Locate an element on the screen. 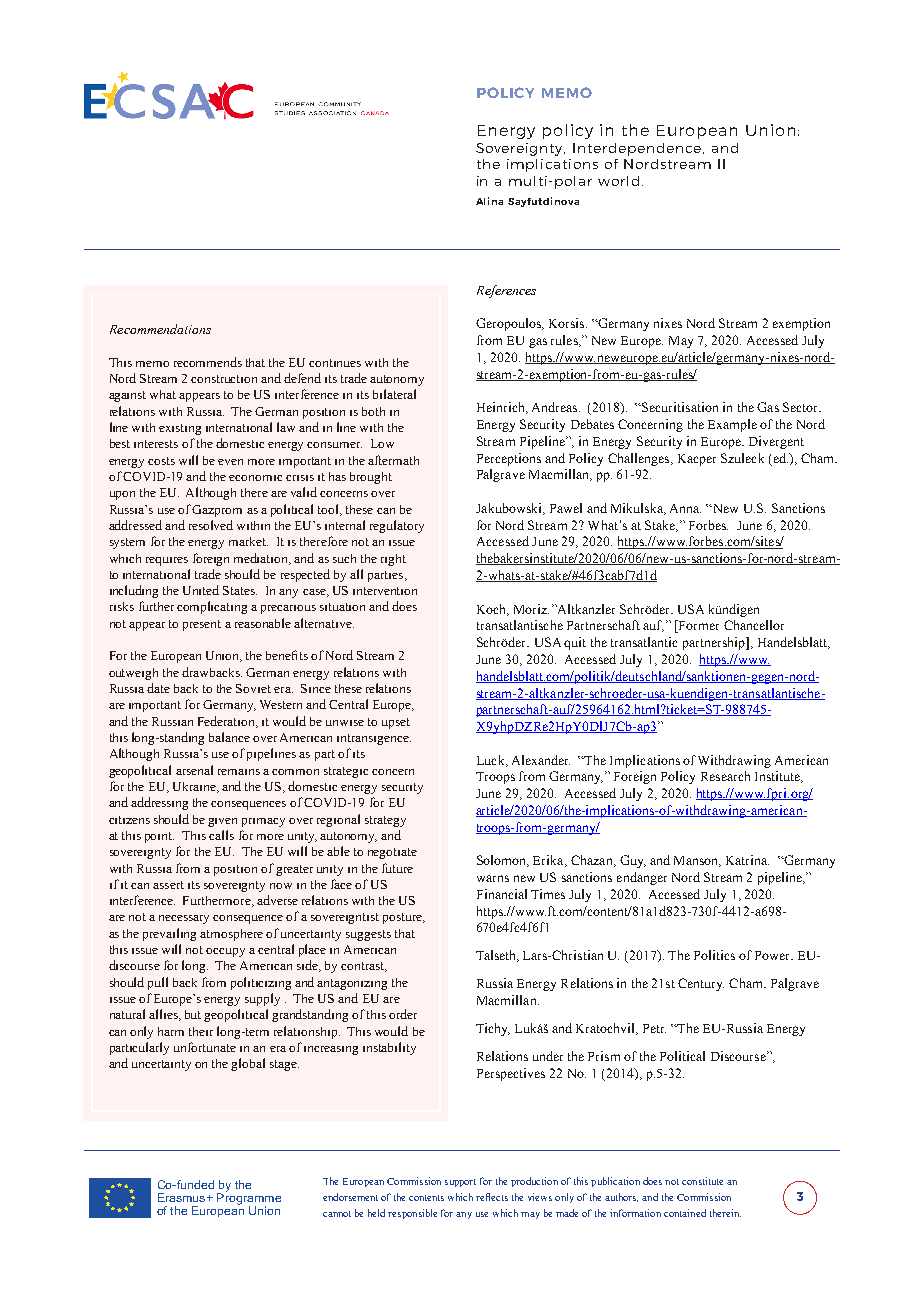  Alina is located at coordinates (489, 201).
